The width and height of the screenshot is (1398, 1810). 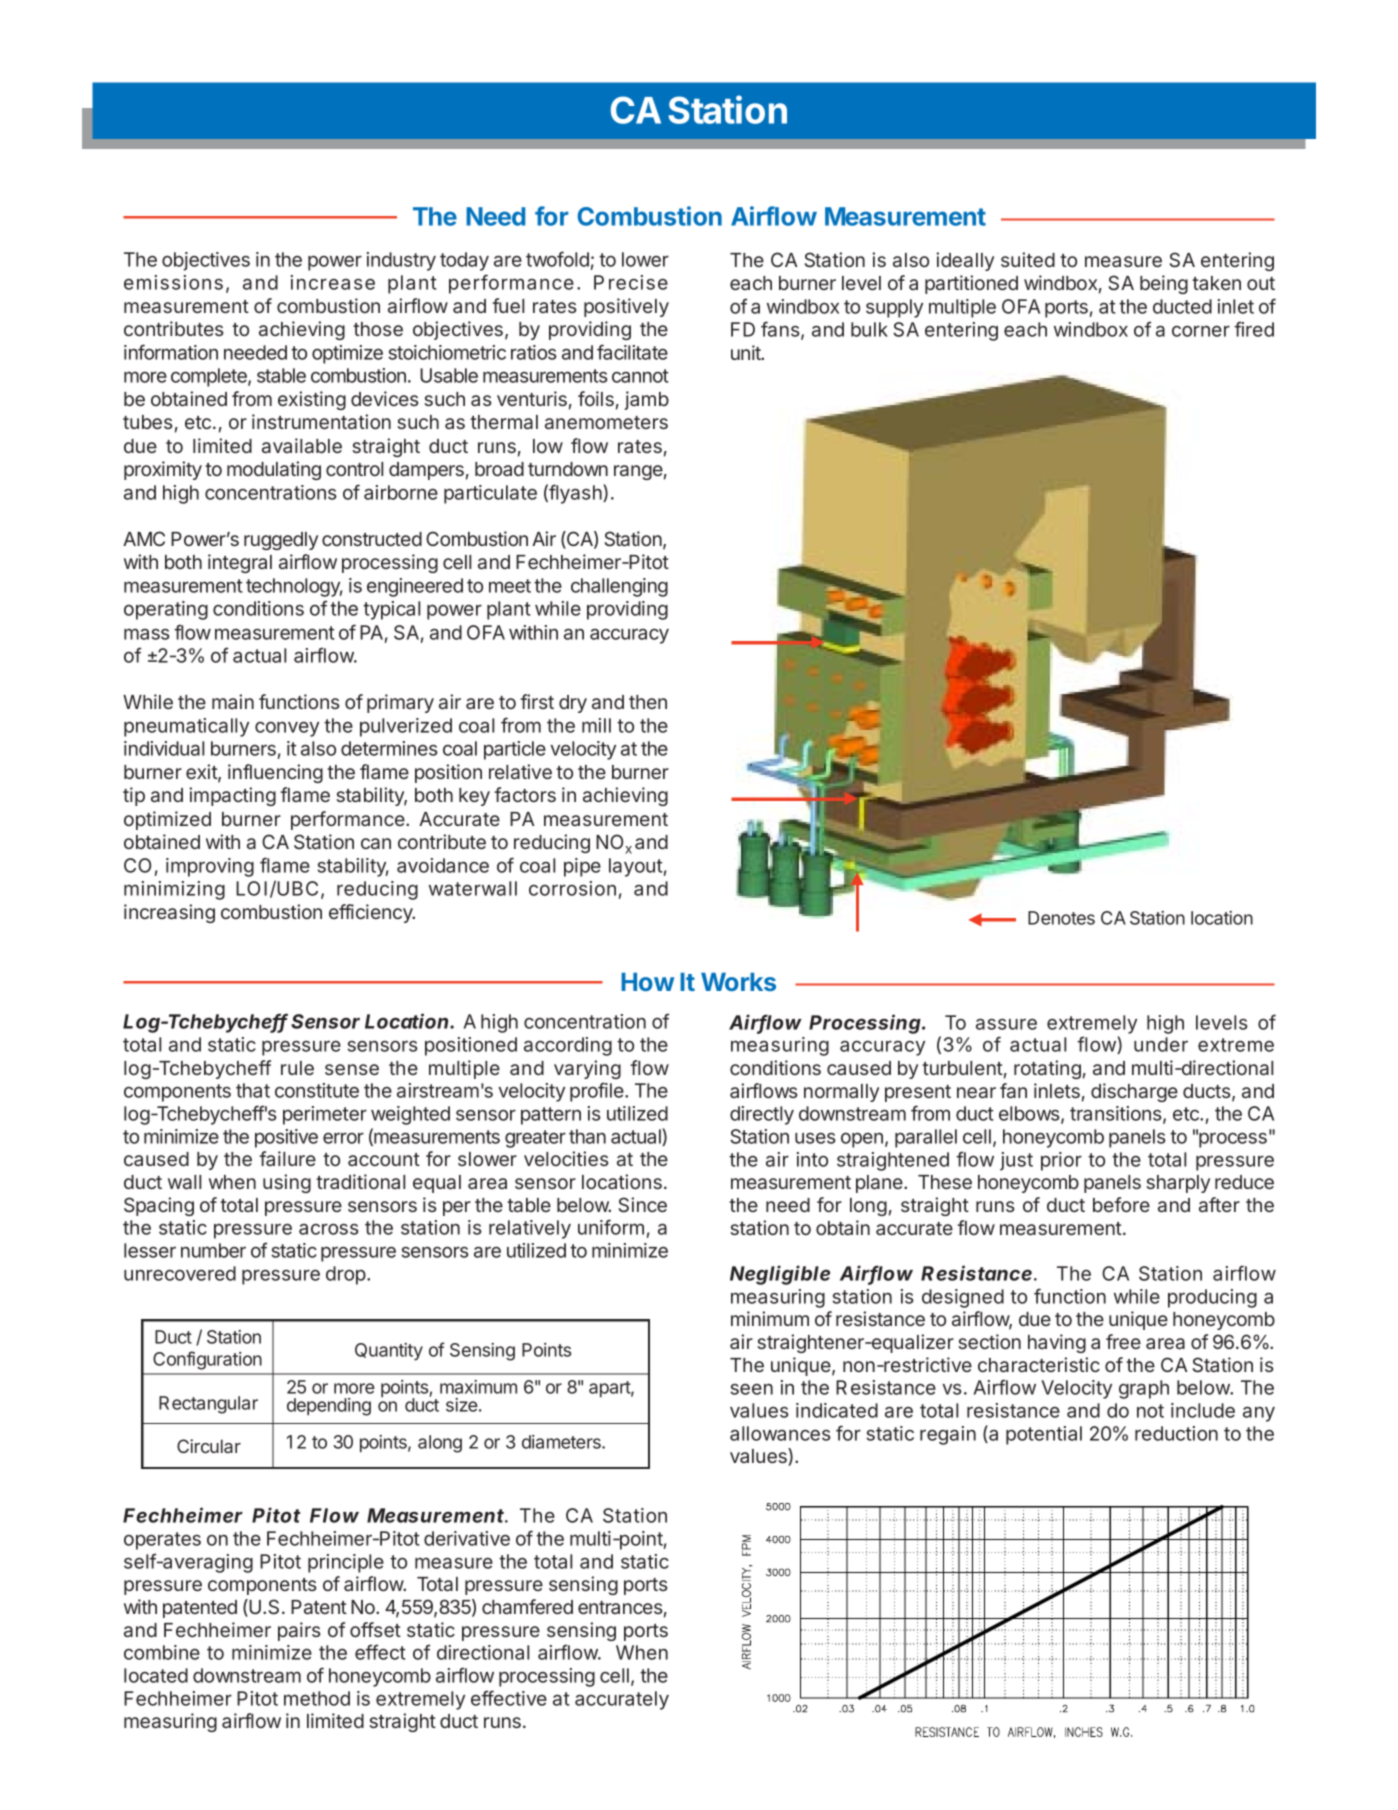 I want to click on being, so click(x=1164, y=284).
